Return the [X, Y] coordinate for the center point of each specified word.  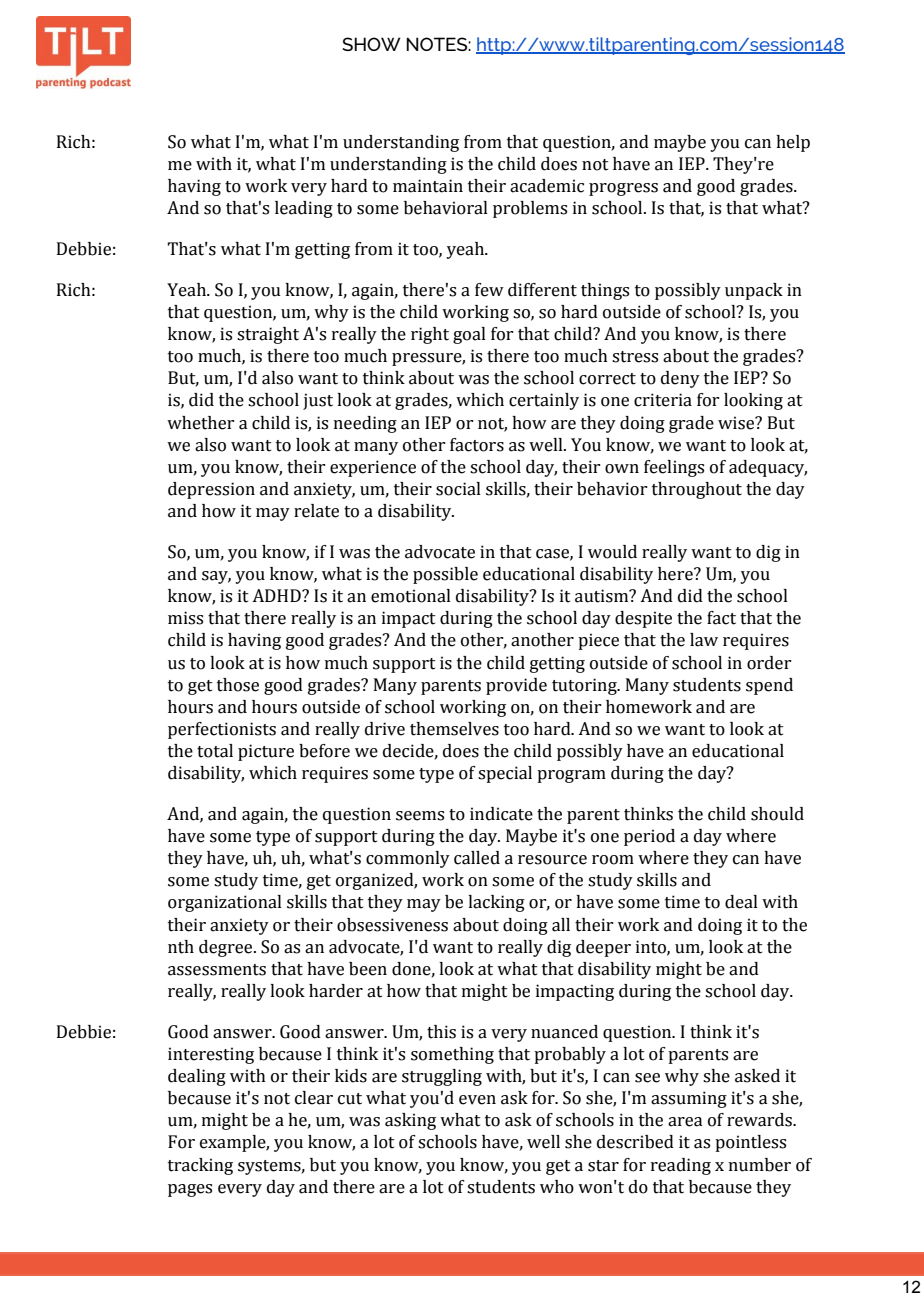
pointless [750, 1143]
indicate [501, 814]
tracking [200, 1166]
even [477, 1100]
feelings [674, 468]
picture [266, 752]
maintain [428, 186]
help [793, 143]
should [777, 814]
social [458, 489]
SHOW [371, 44]
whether [200, 423]
